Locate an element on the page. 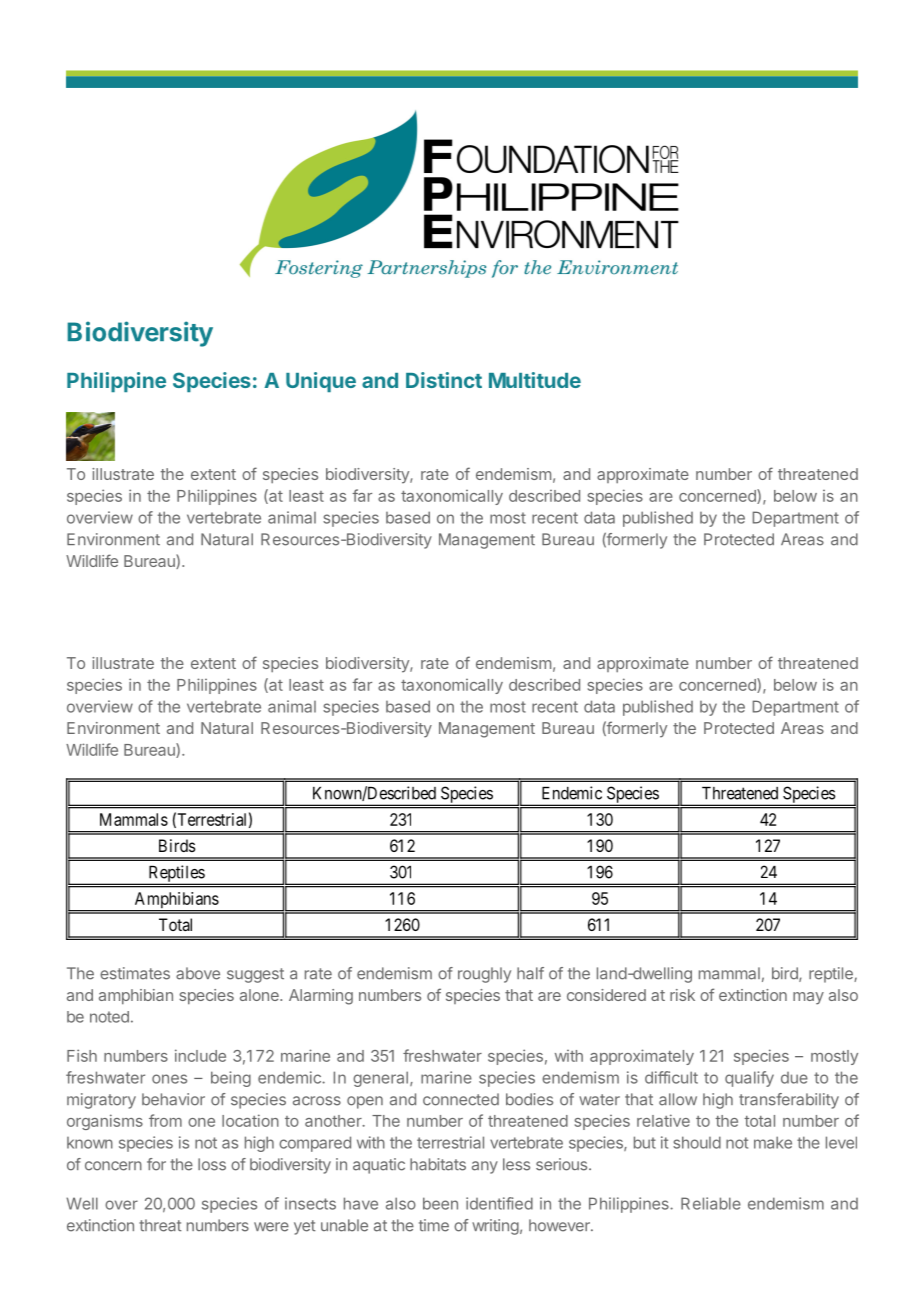  roughly is located at coordinates (484, 975).
